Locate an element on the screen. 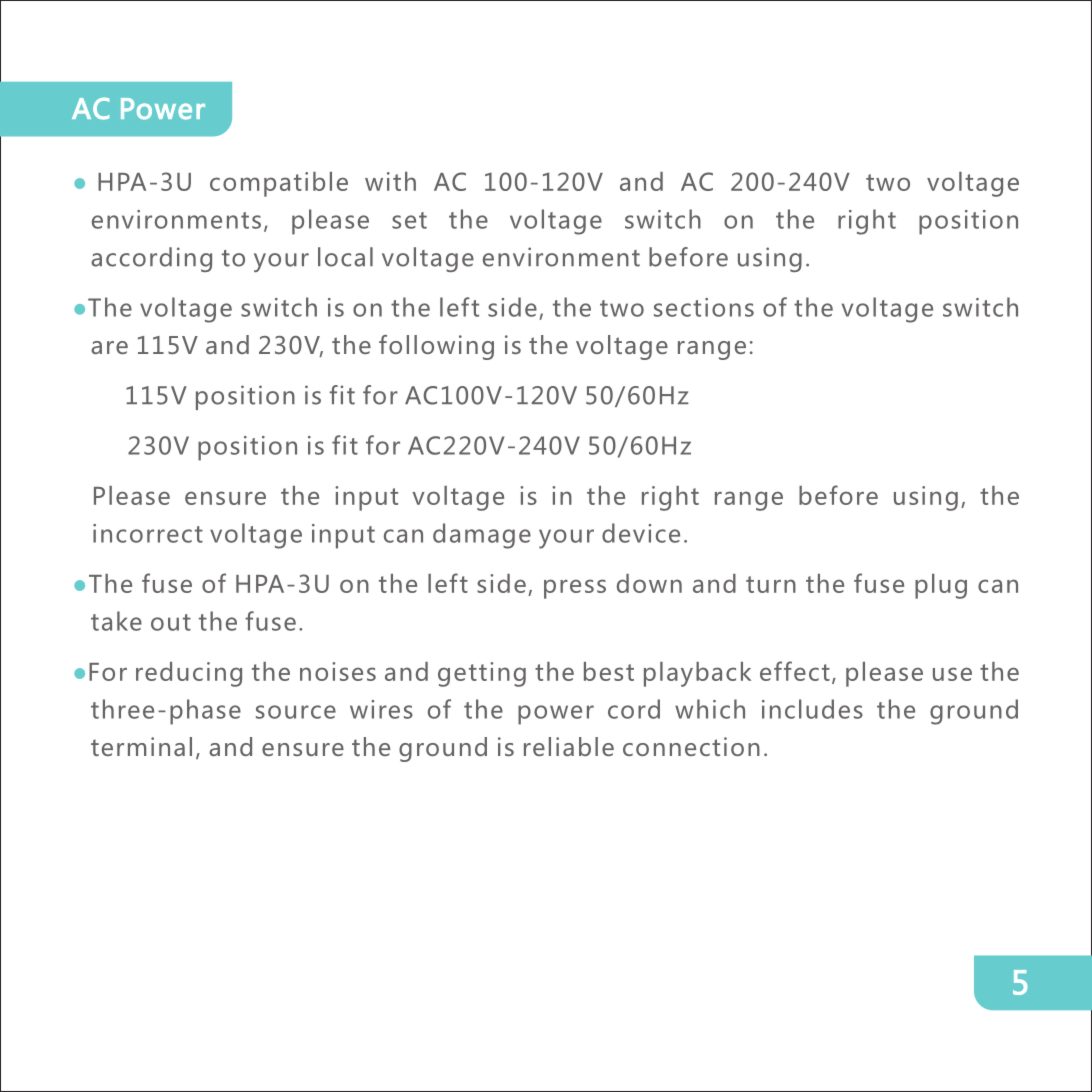 This screenshot has width=1092, height=1092. reliable is located at coordinates (569, 746).
